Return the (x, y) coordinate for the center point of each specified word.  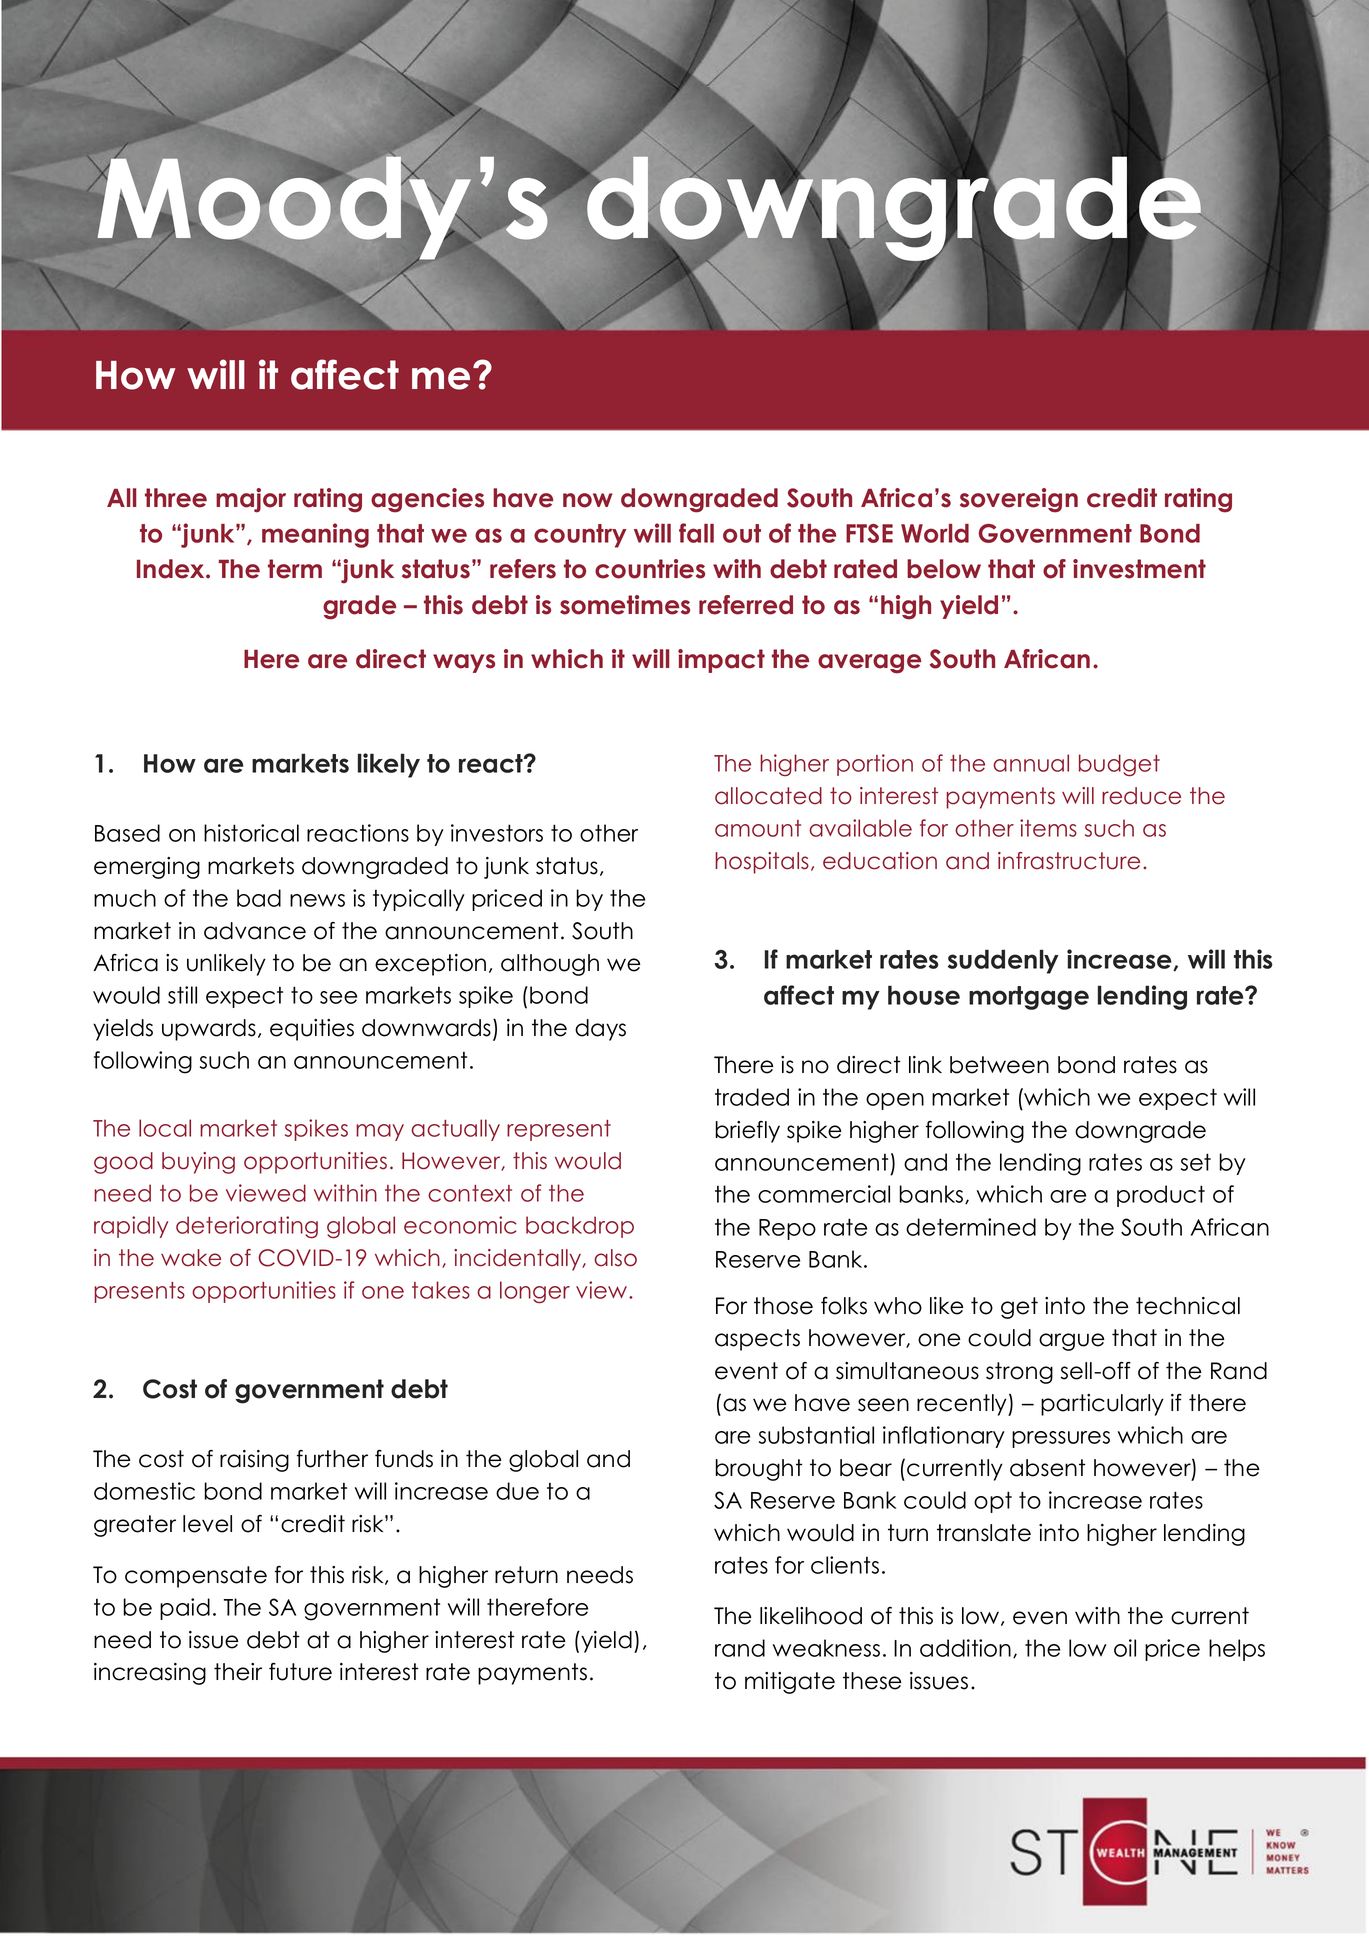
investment (1139, 569)
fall (696, 533)
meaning (315, 535)
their (238, 1672)
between (999, 1065)
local (165, 1128)
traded (752, 1097)
